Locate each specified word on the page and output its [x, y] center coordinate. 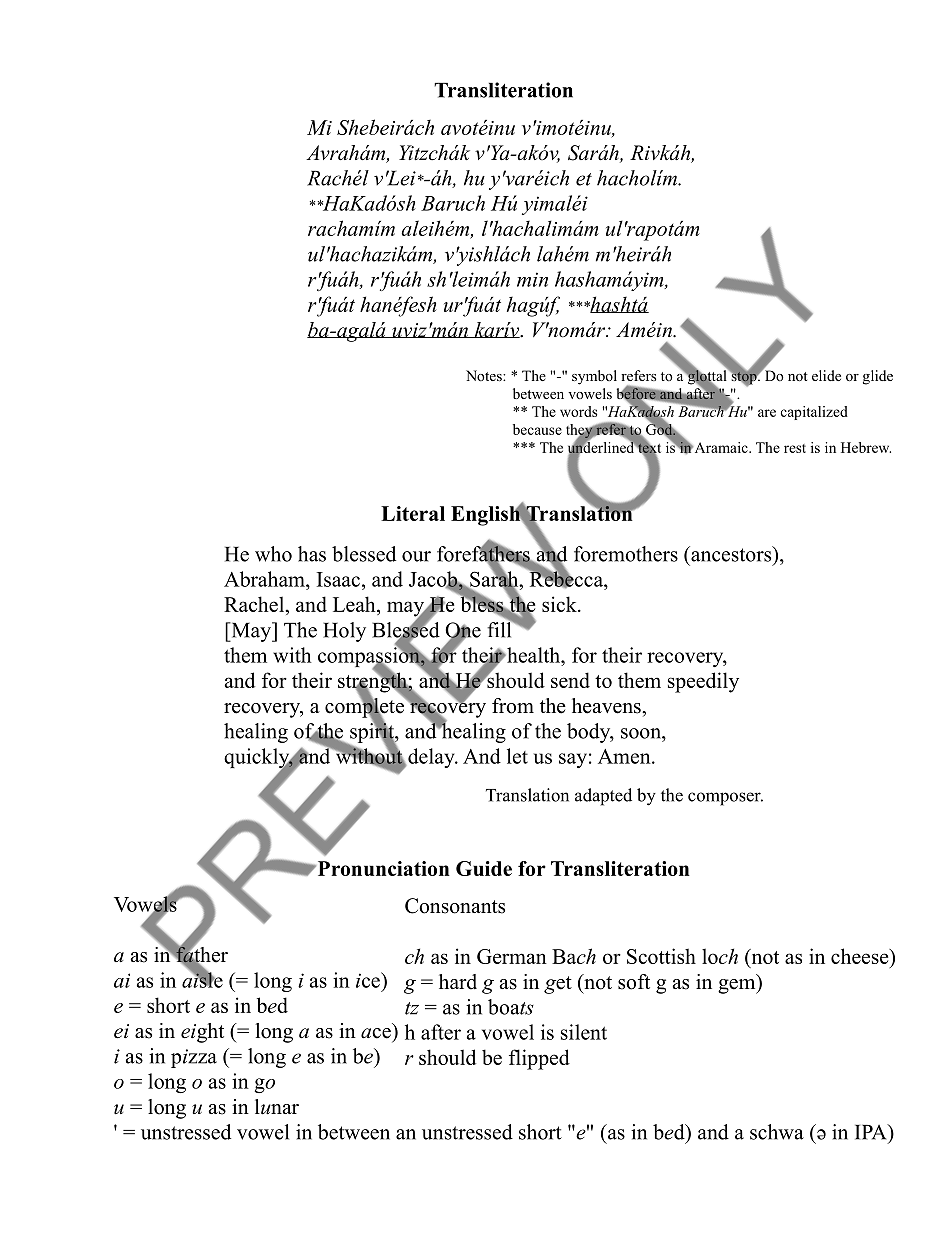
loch [720, 956]
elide [826, 375]
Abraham [265, 579]
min [532, 279]
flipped [539, 1059]
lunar [277, 1107]
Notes [485, 375]
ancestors [731, 554]
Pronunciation [382, 868]
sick [560, 604]
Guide [484, 868]
